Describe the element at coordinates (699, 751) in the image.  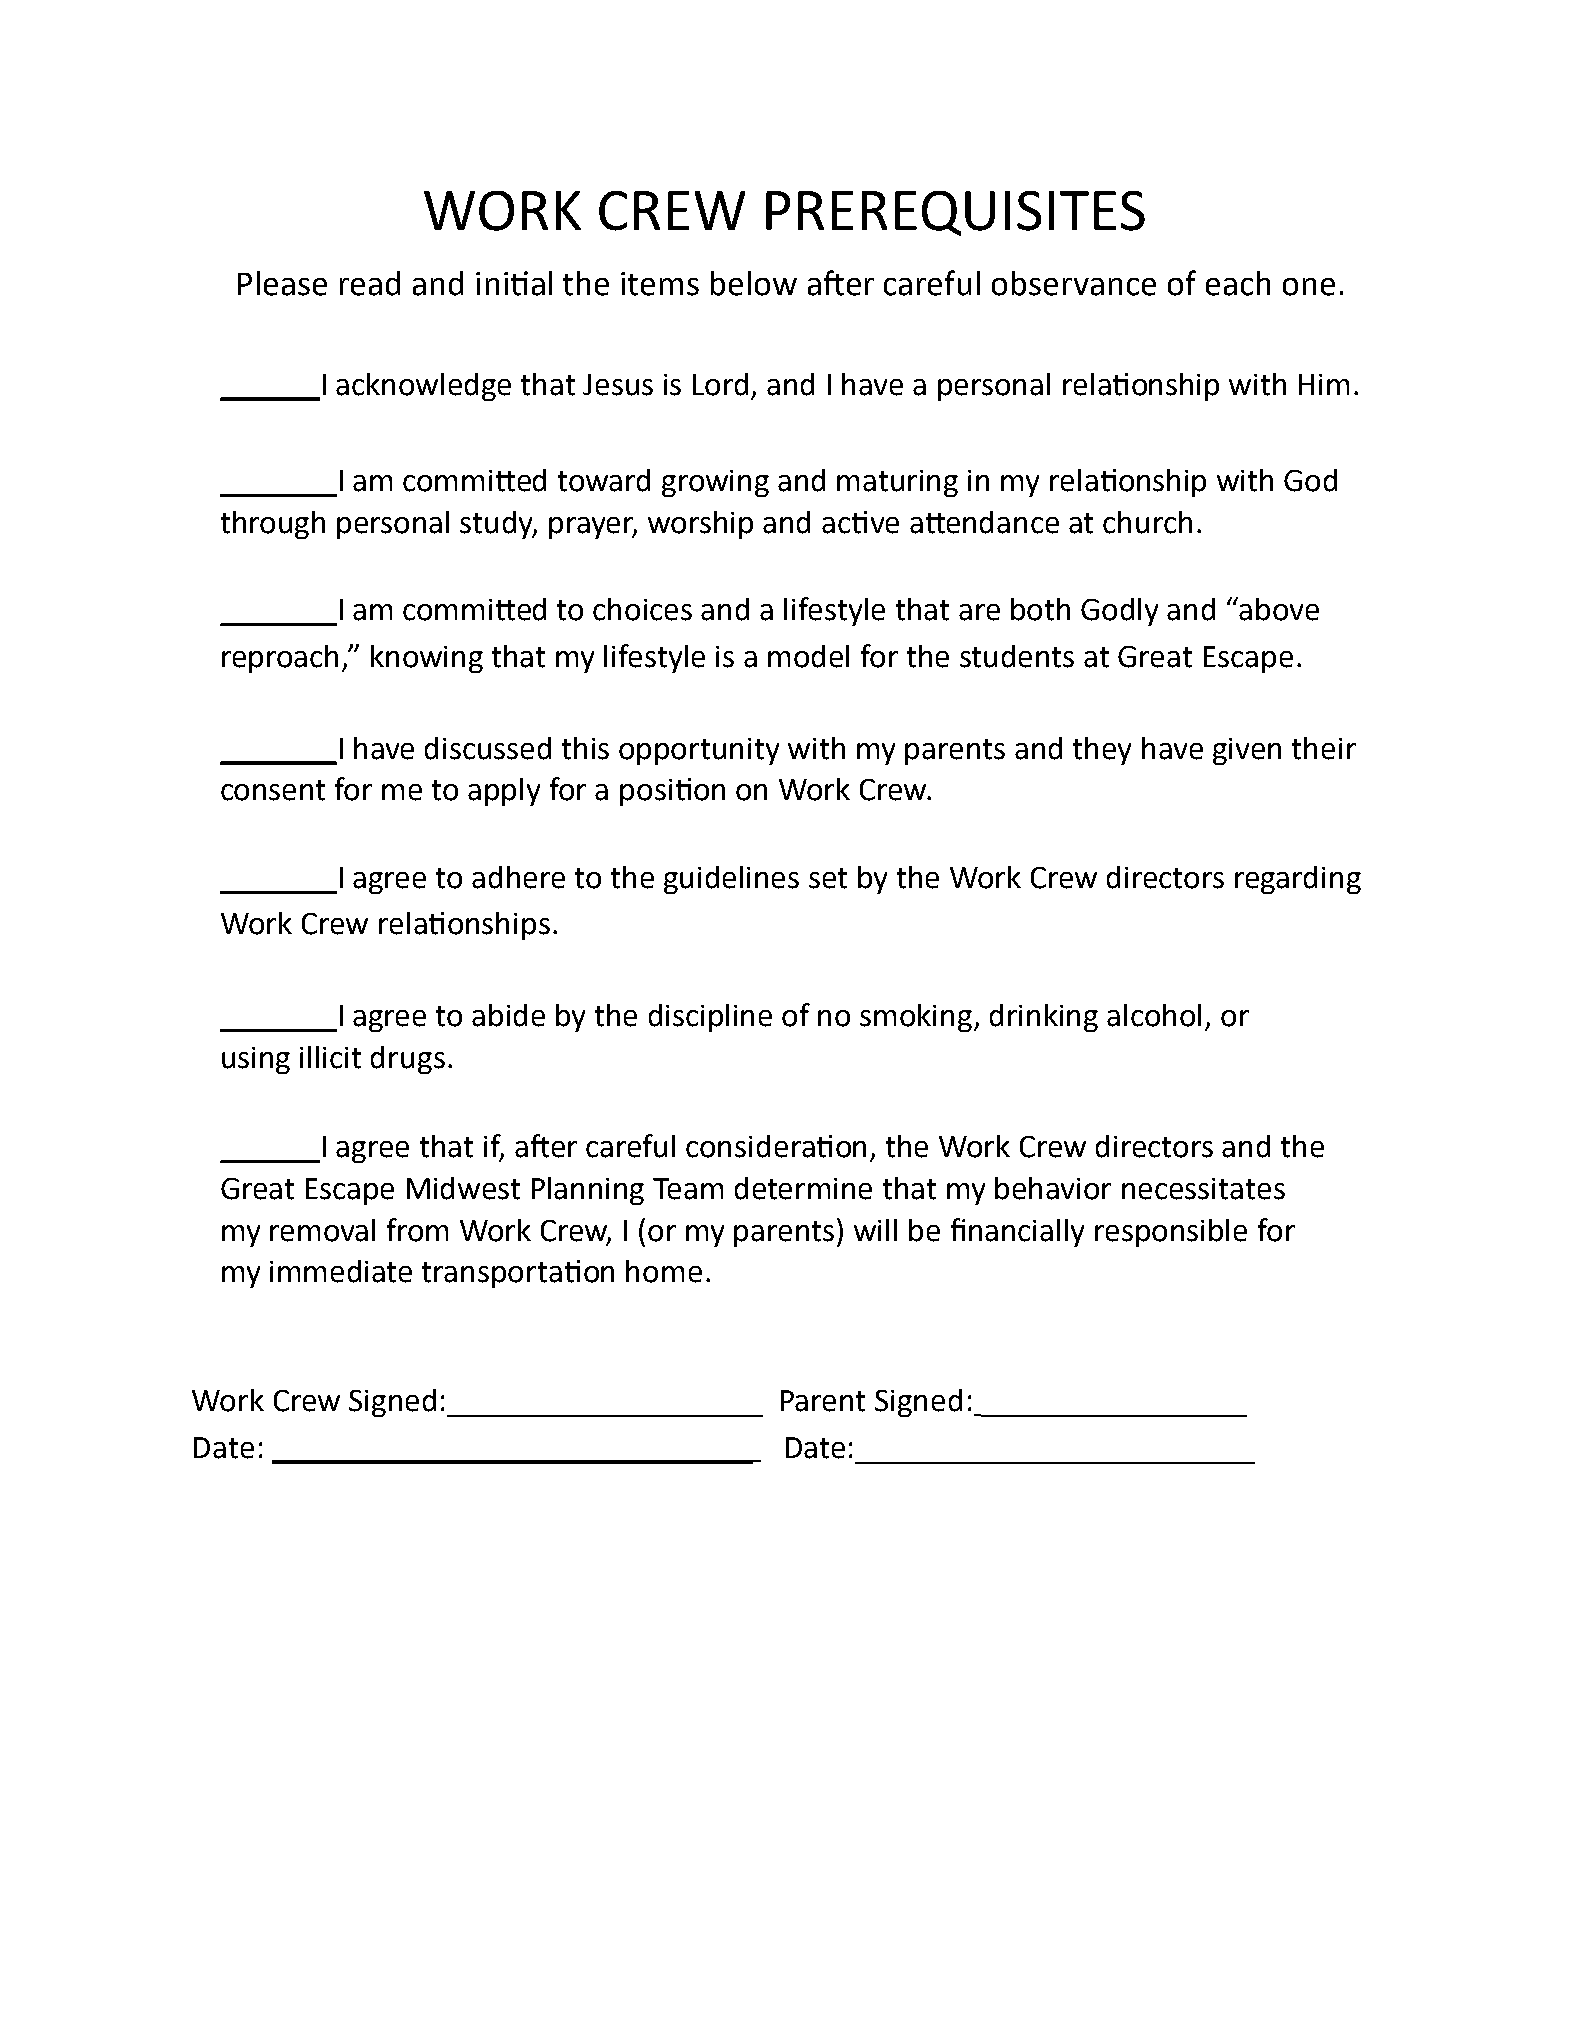
I see `opportunity` at that location.
